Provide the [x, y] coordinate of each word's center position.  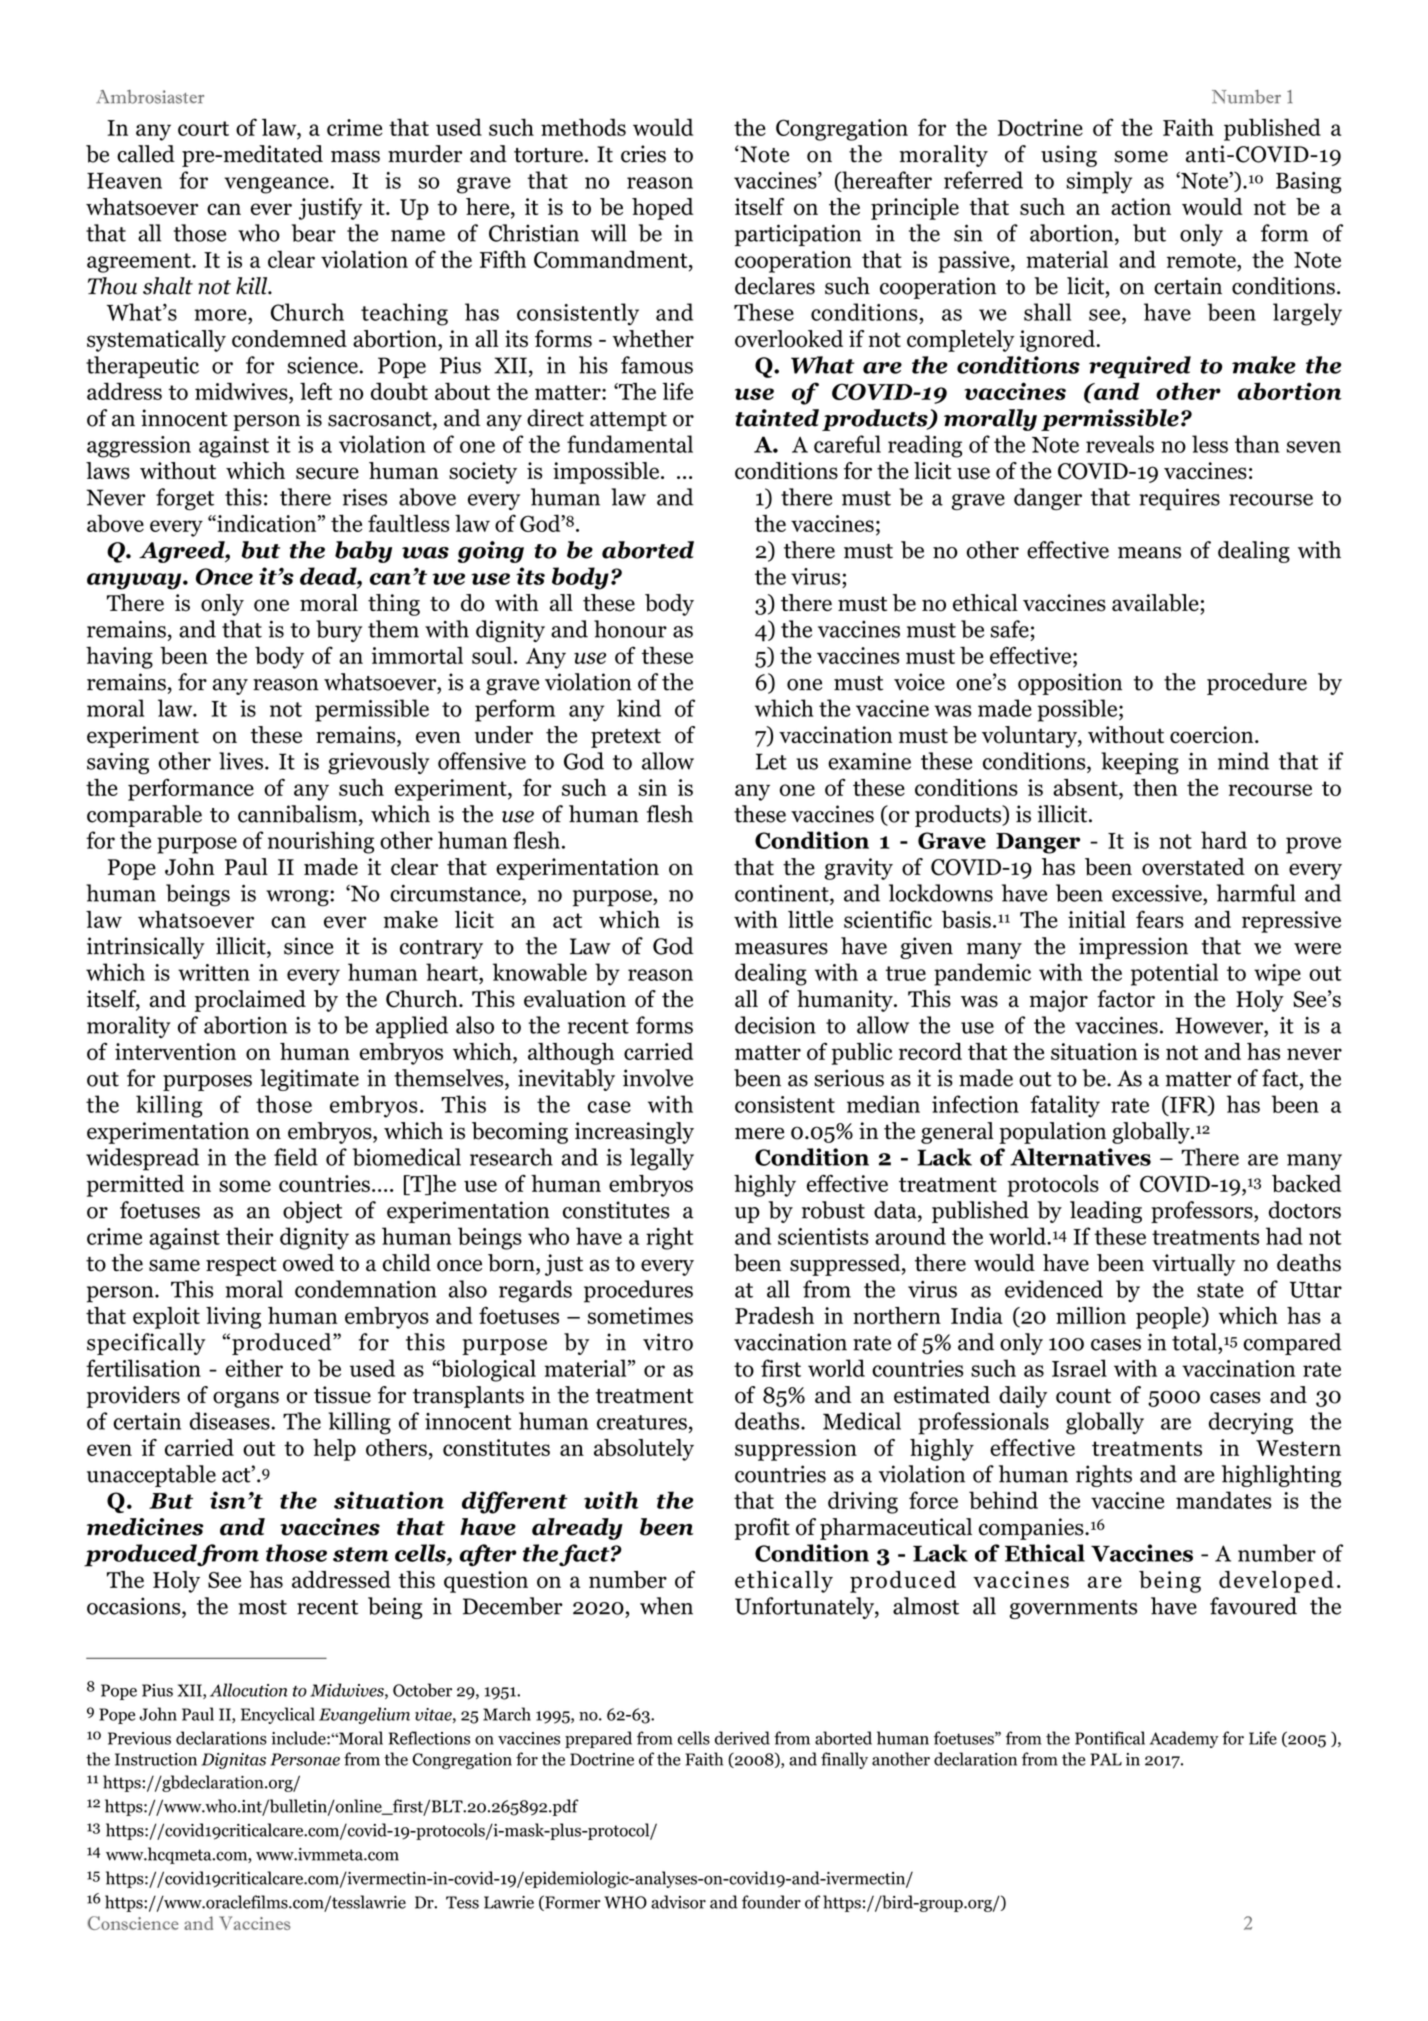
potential [1174, 974]
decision [775, 1025]
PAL [1106, 1759]
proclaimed [250, 1001]
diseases [230, 1421]
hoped [663, 209]
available [1155, 603]
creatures [642, 1422]
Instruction [156, 1759]
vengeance [277, 185]
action [1141, 207]
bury [339, 631]
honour [630, 629]
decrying [1251, 1423]
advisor [678, 1902]
